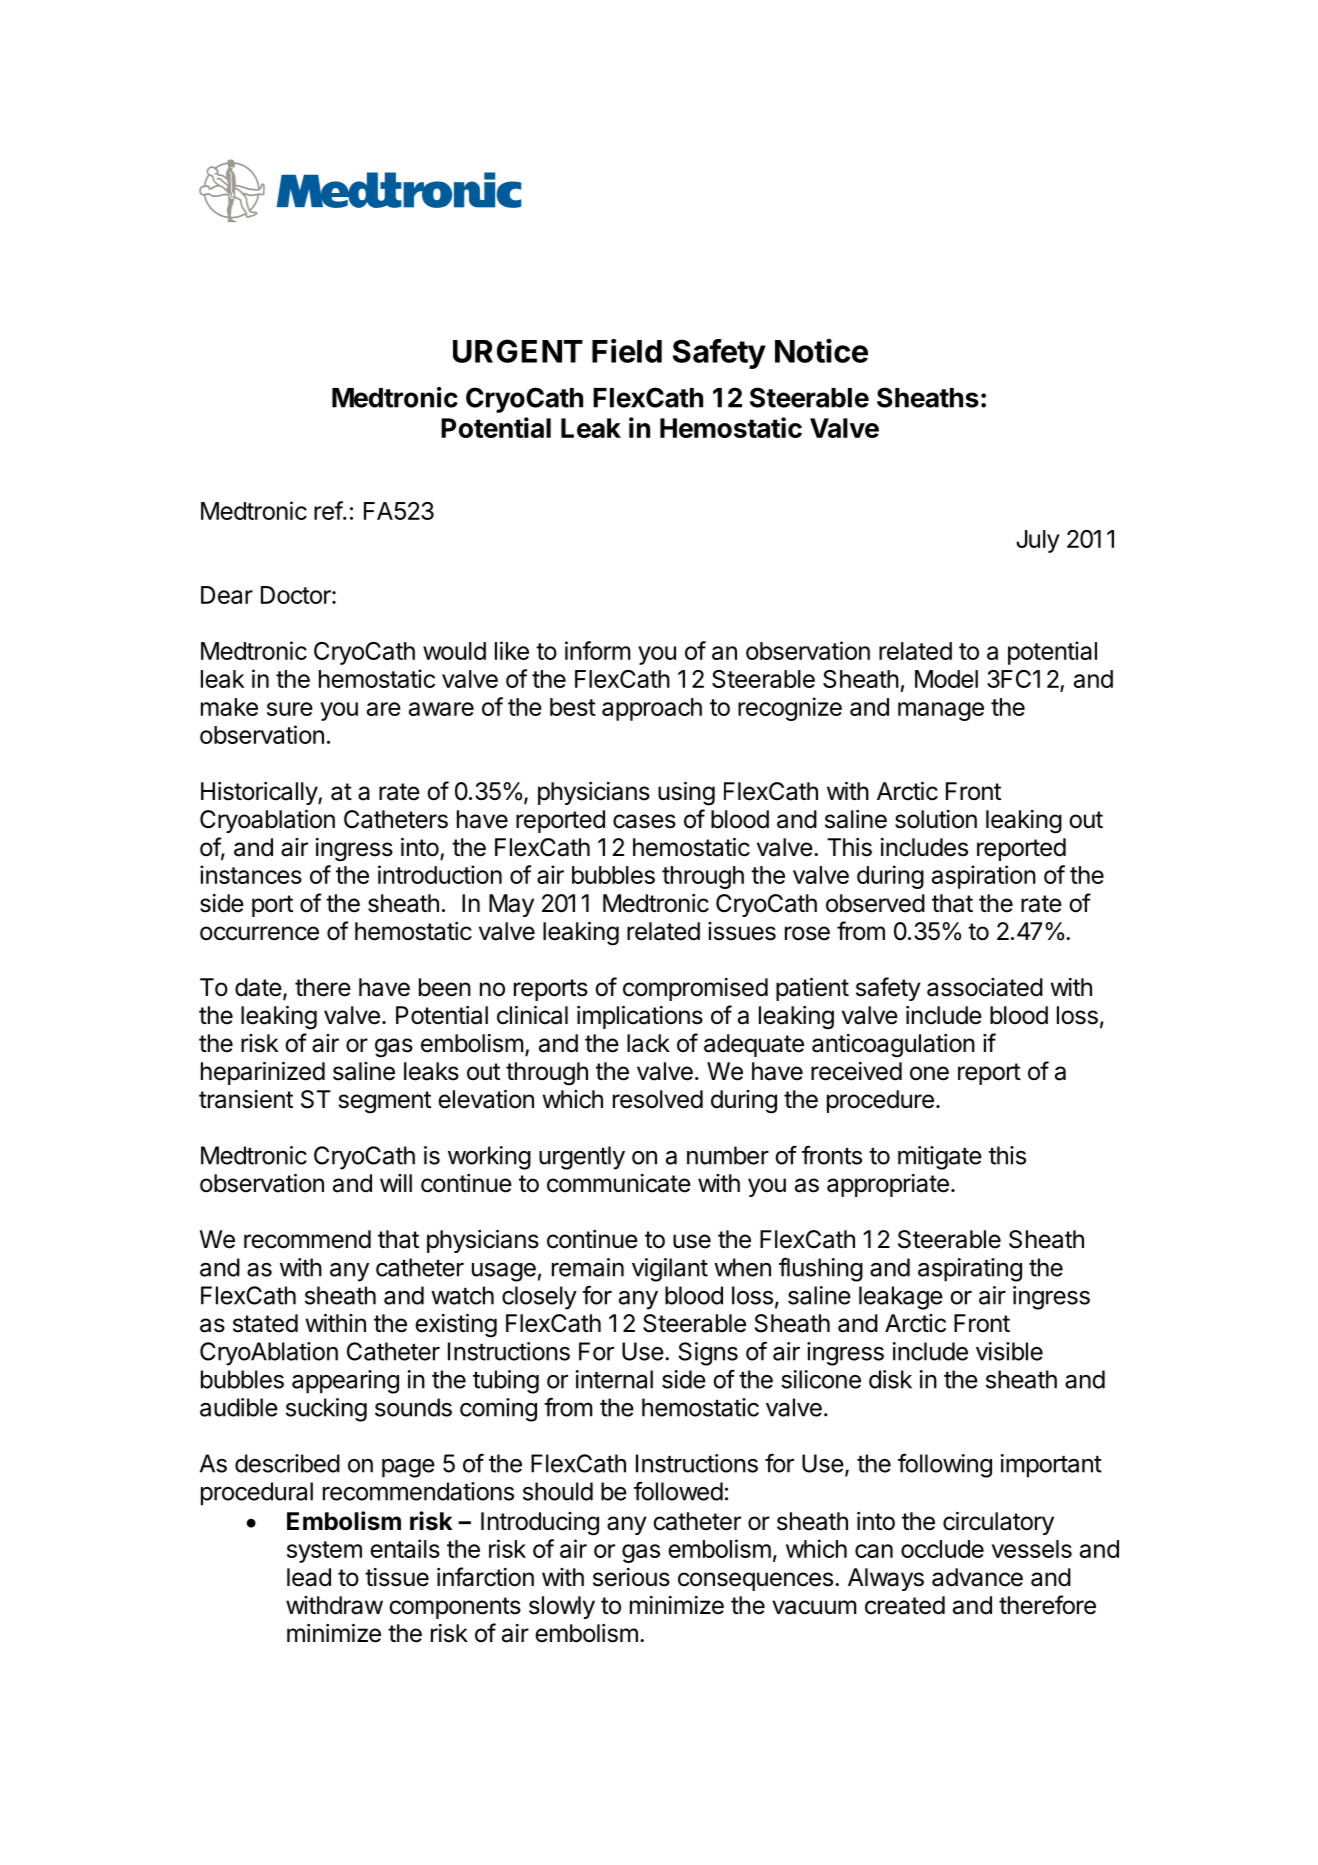  Describe the element at coordinates (936, 819) in the screenshot. I see `solution` at that location.
